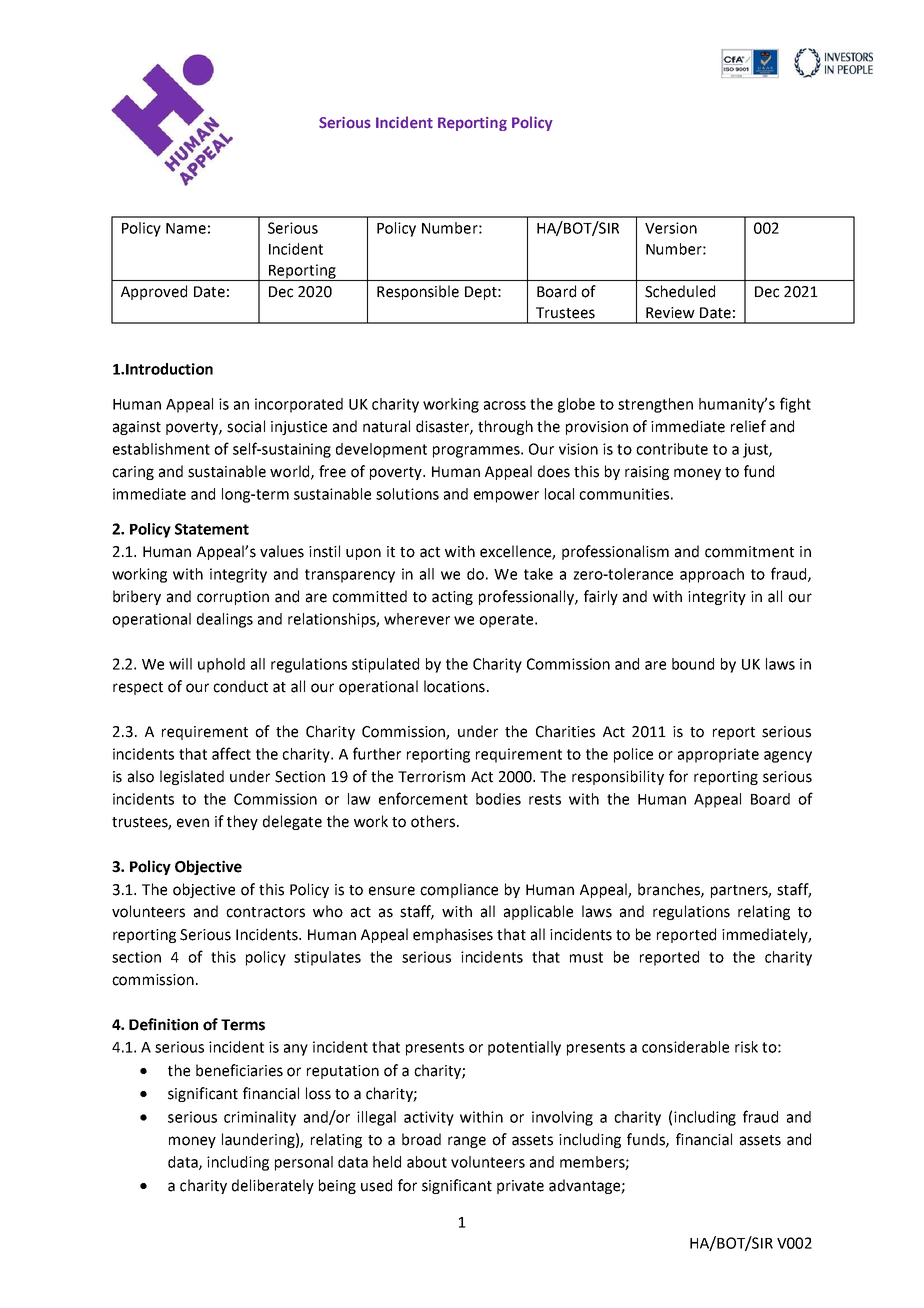 Image resolution: width=924 pixels, height=1308 pixels. I want to click on bound, so click(693, 664).
